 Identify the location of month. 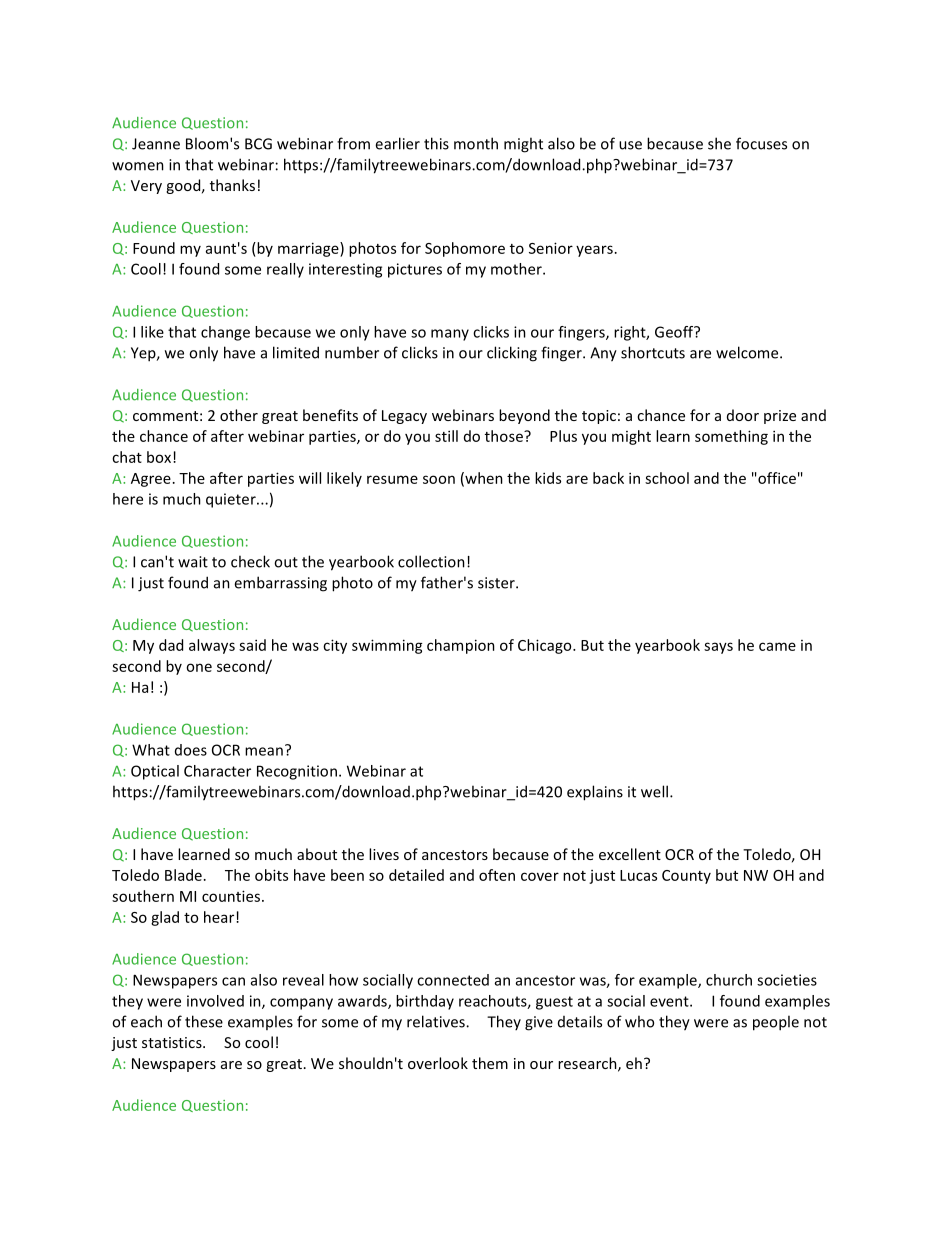
(476, 143).
